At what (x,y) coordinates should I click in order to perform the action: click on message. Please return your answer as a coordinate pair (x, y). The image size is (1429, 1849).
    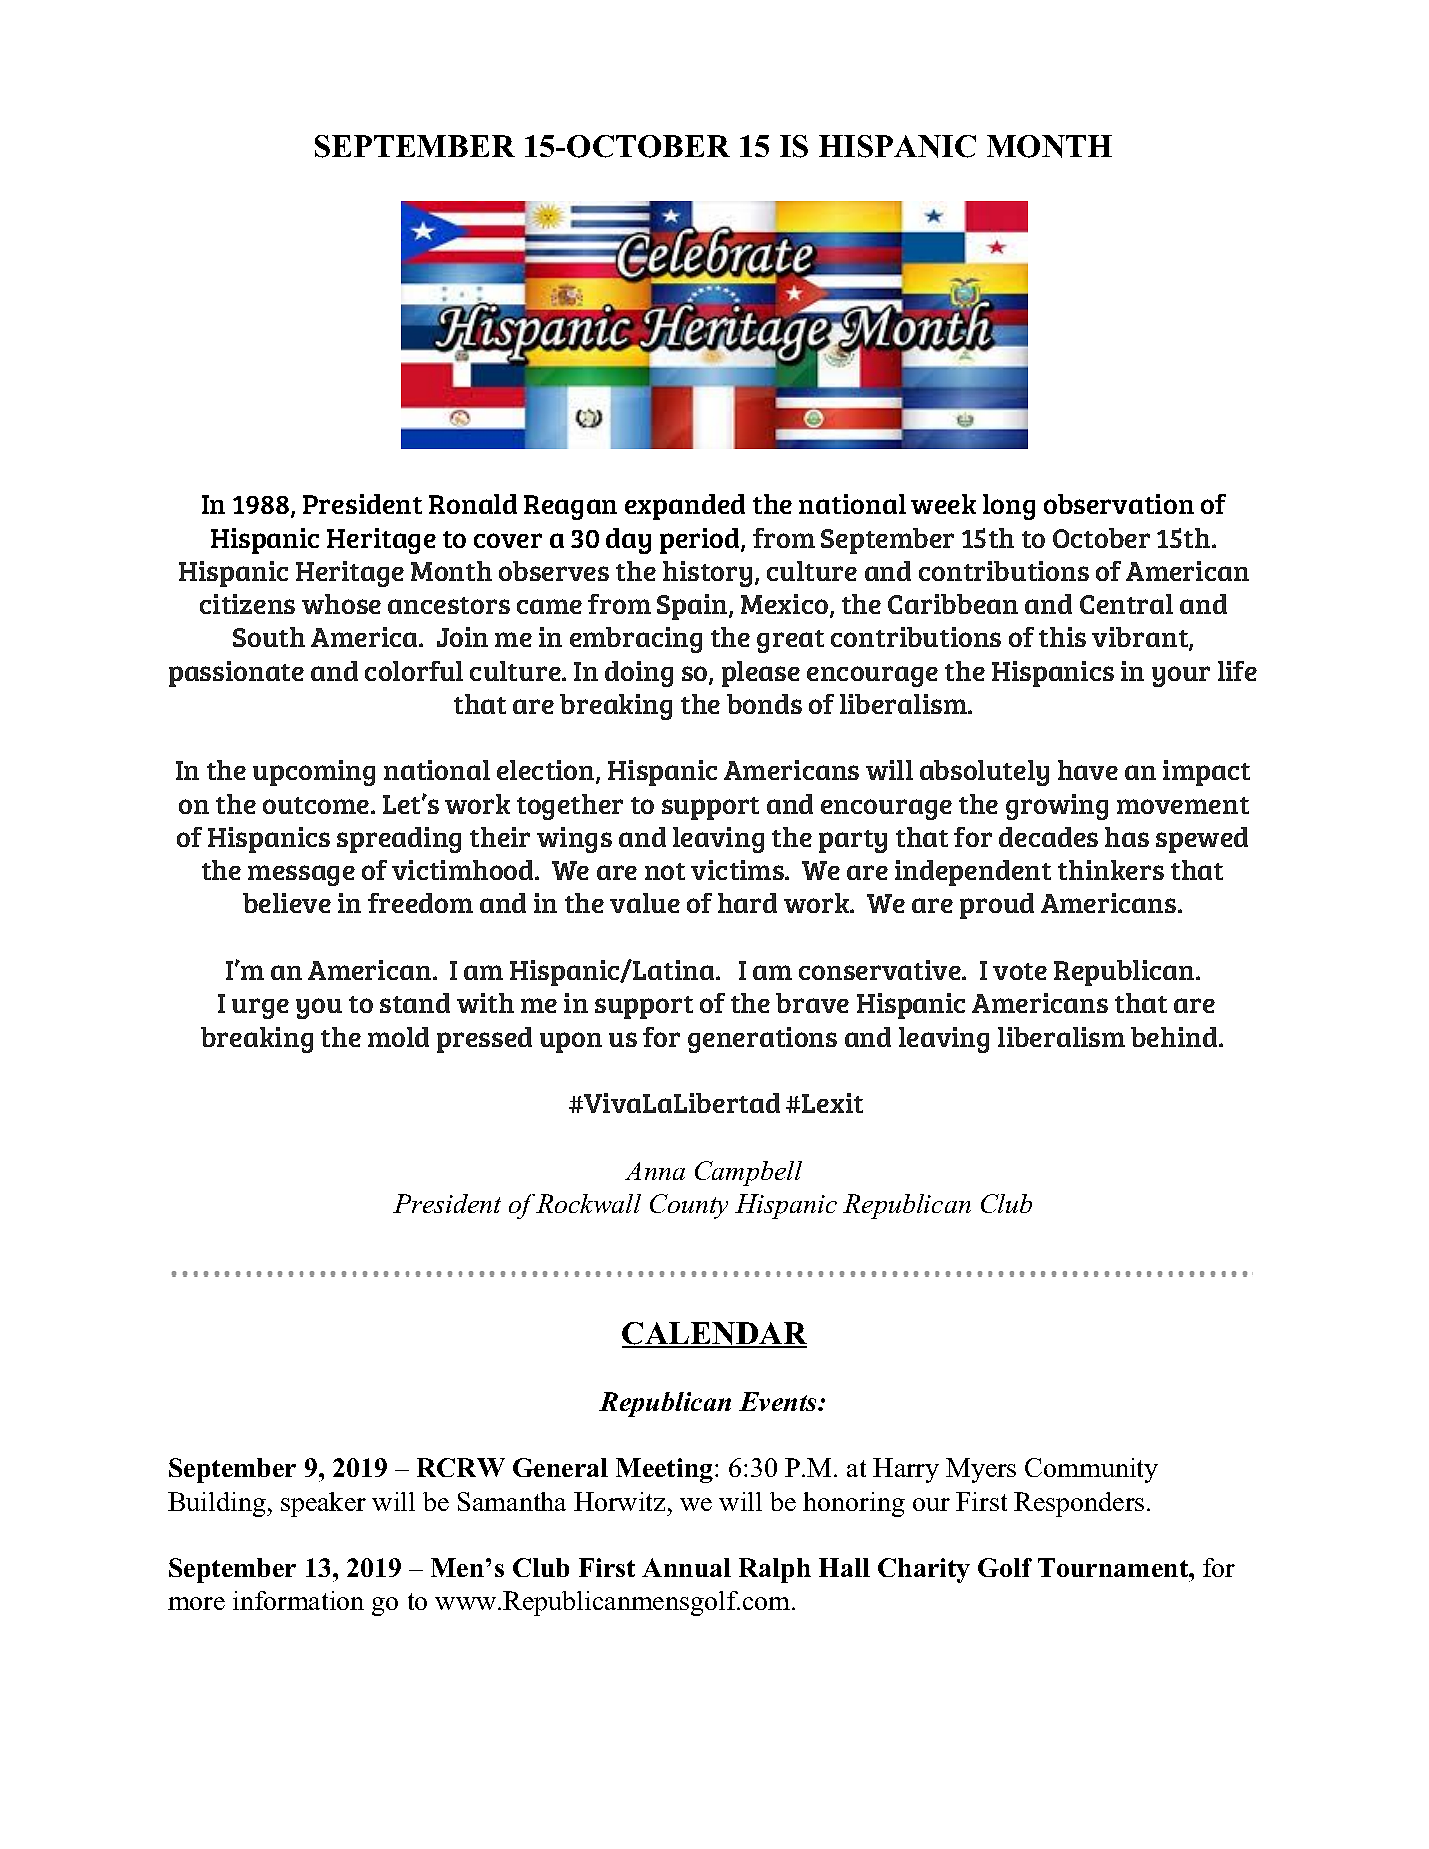
    Looking at the image, I should click on (301, 875).
